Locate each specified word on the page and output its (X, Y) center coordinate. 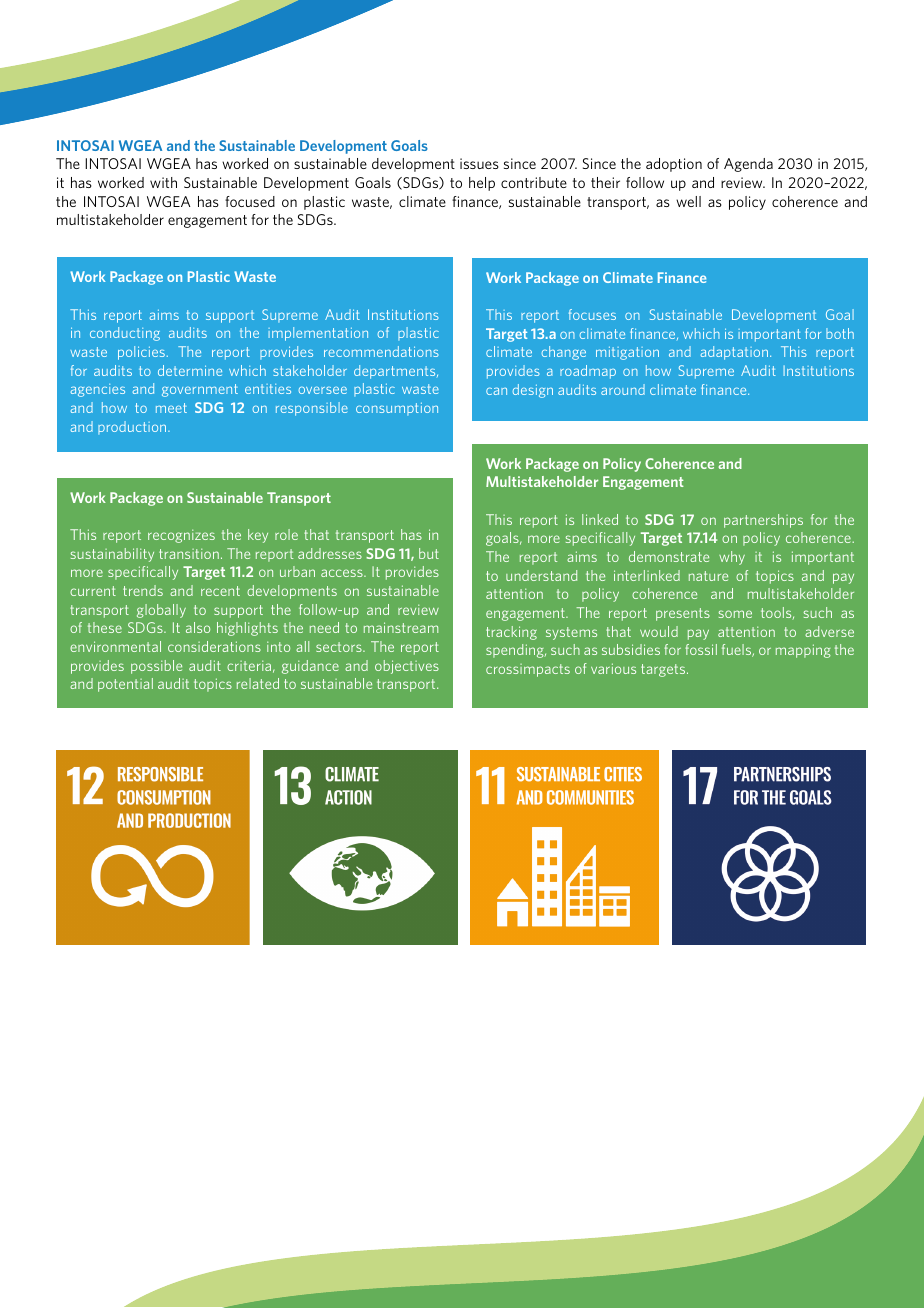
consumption (397, 409)
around (623, 389)
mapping (803, 651)
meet (171, 408)
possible (156, 667)
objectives (407, 667)
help (482, 184)
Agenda (748, 165)
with (163, 182)
